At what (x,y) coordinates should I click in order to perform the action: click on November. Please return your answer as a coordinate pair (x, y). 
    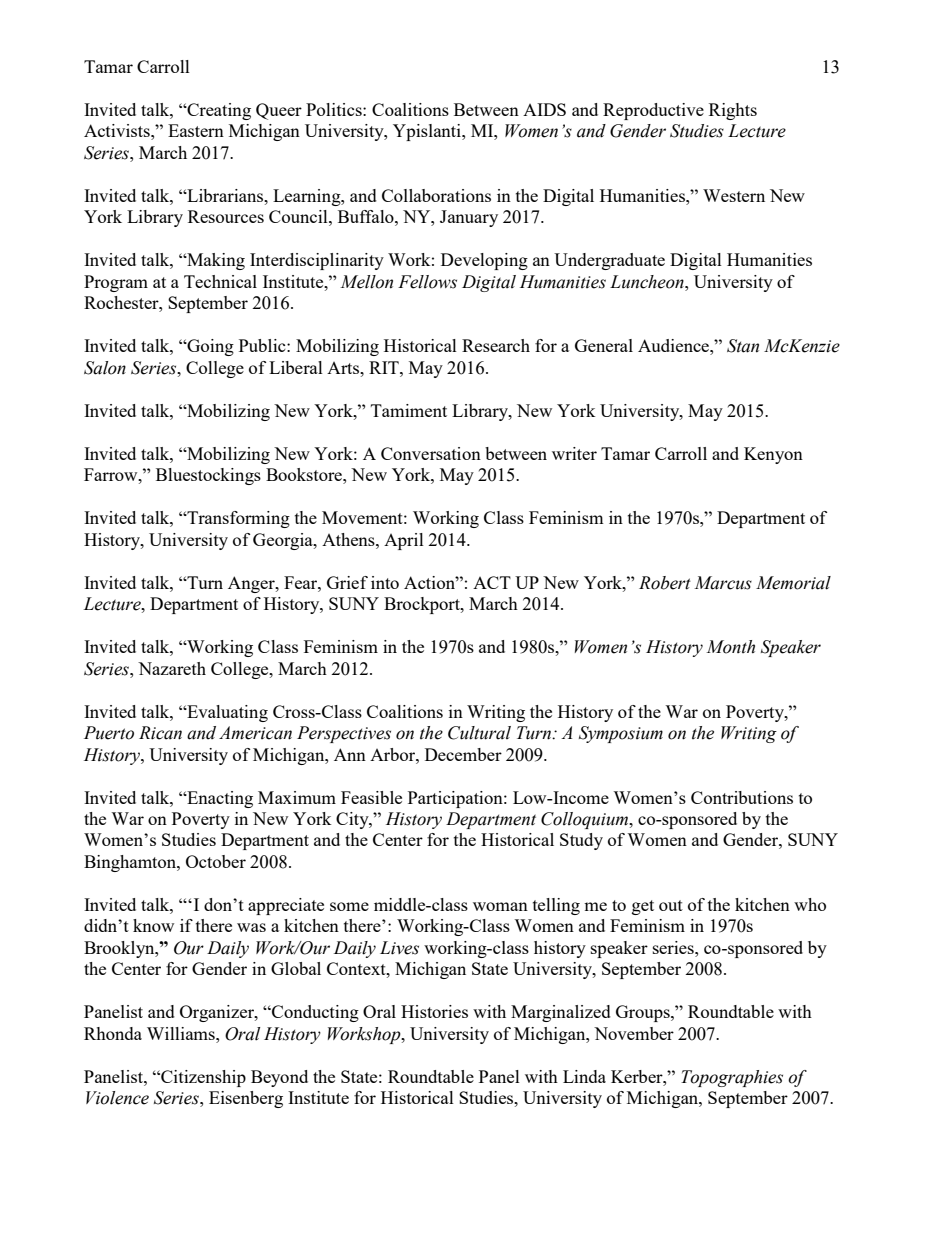
    Looking at the image, I should click on (634, 1033).
